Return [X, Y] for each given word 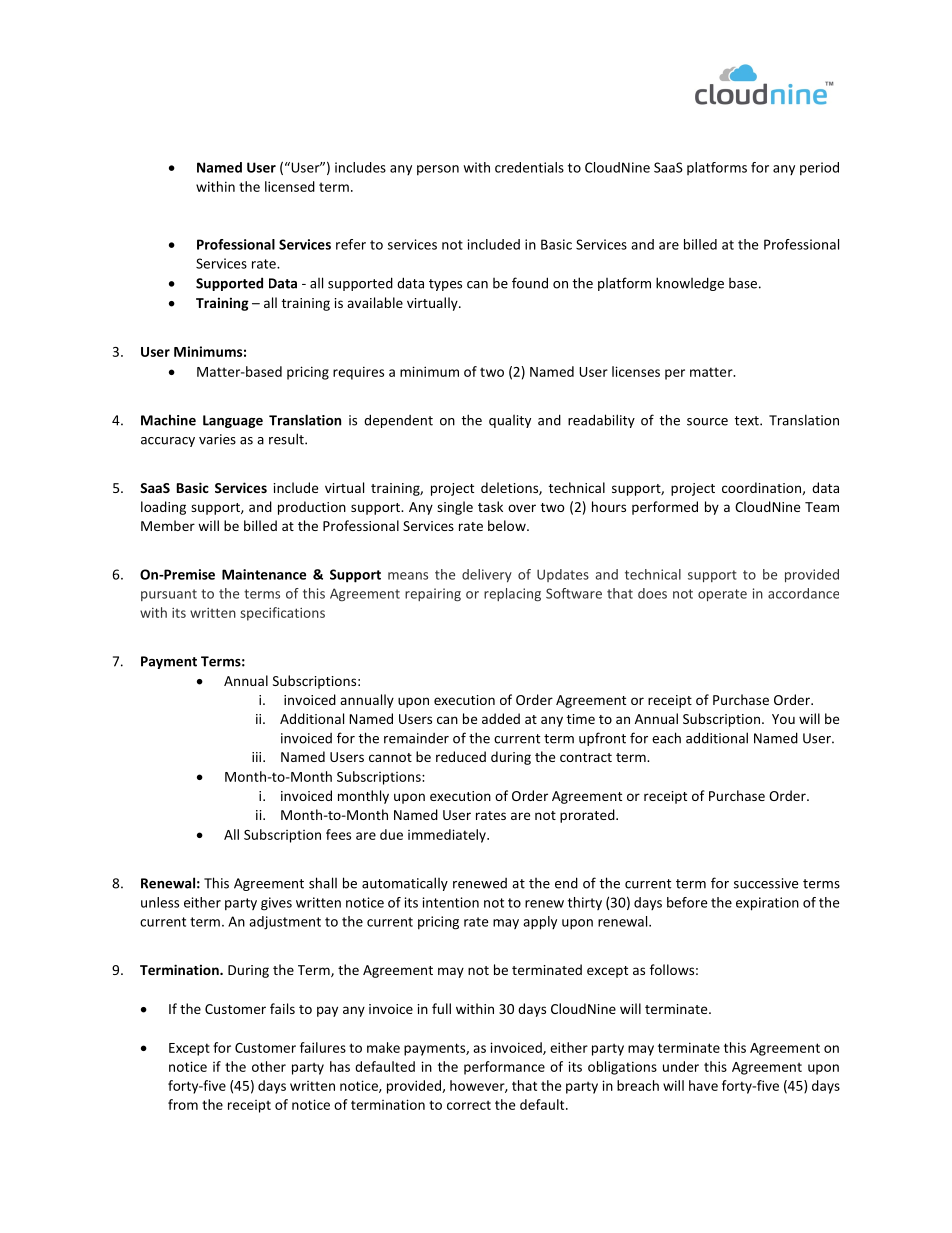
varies [217, 439]
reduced [461, 756]
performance [504, 1068]
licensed [290, 186]
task [490, 506]
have [703, 1085]
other [269, 1066]
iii [258, 757]
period [819, 168]
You [783, 719]
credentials [529, 167]
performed [665, 508]
